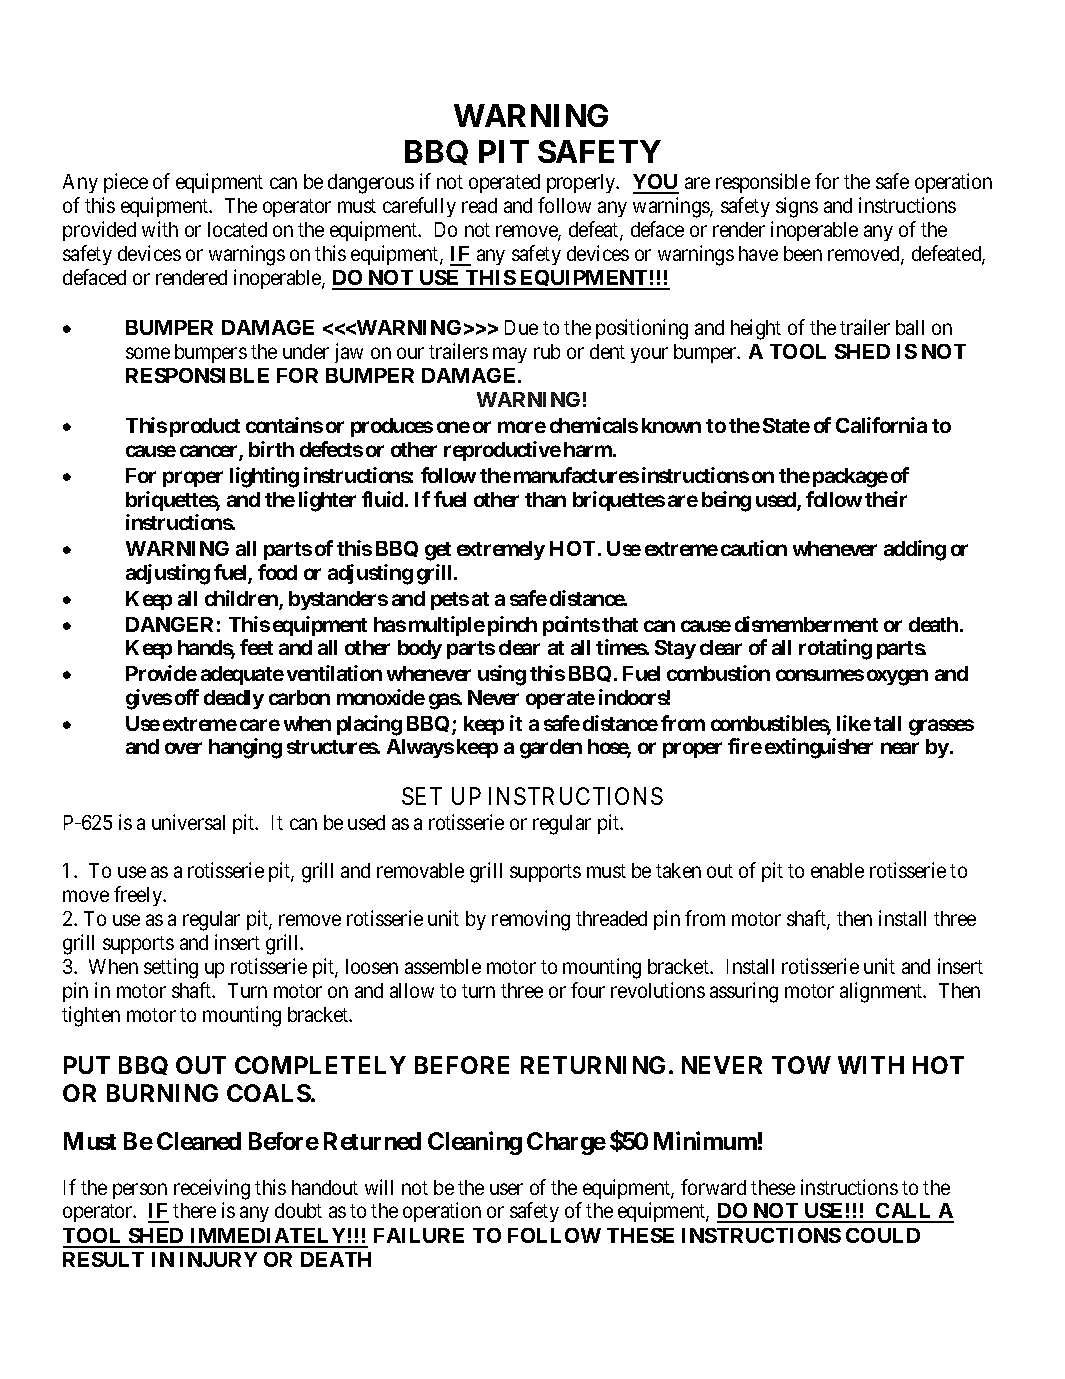 This image has width=1065, height=1379. What do you see at coordinates (551, 749) in the image?
I see `garden` at bounding box center [551, 749].
